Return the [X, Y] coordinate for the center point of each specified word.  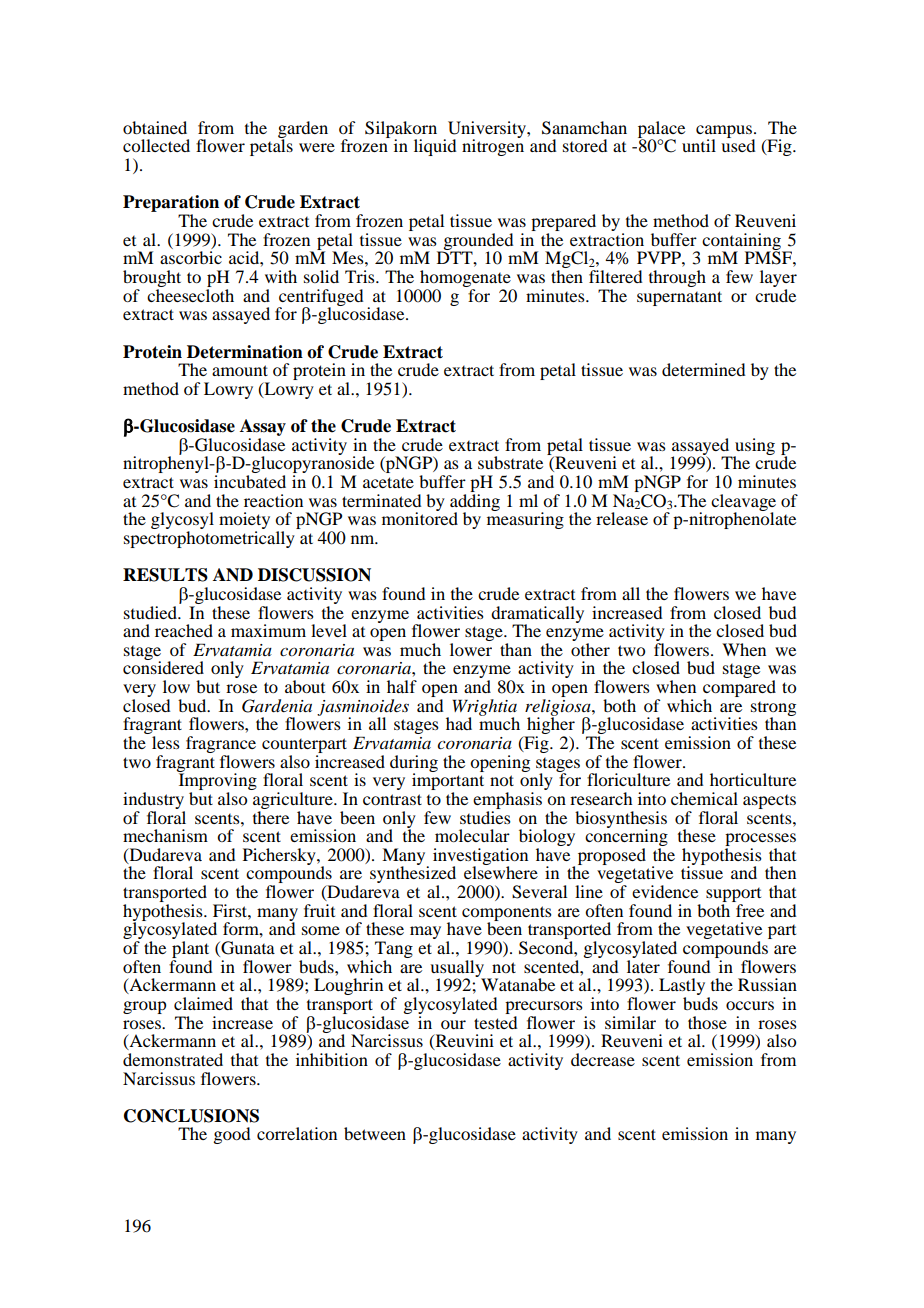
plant [192, 951]
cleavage [743, 503]
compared [739, 690]
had [459, 723]
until [699, 145]
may [425, 932]
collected [156, 145]
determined [703, 369]
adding [475, 502]
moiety [244, 522]
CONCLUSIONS [191, 1116]
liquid [435, 147]
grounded [477, 242]
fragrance [221, 746]
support [733, 896]
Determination [245, 352]
